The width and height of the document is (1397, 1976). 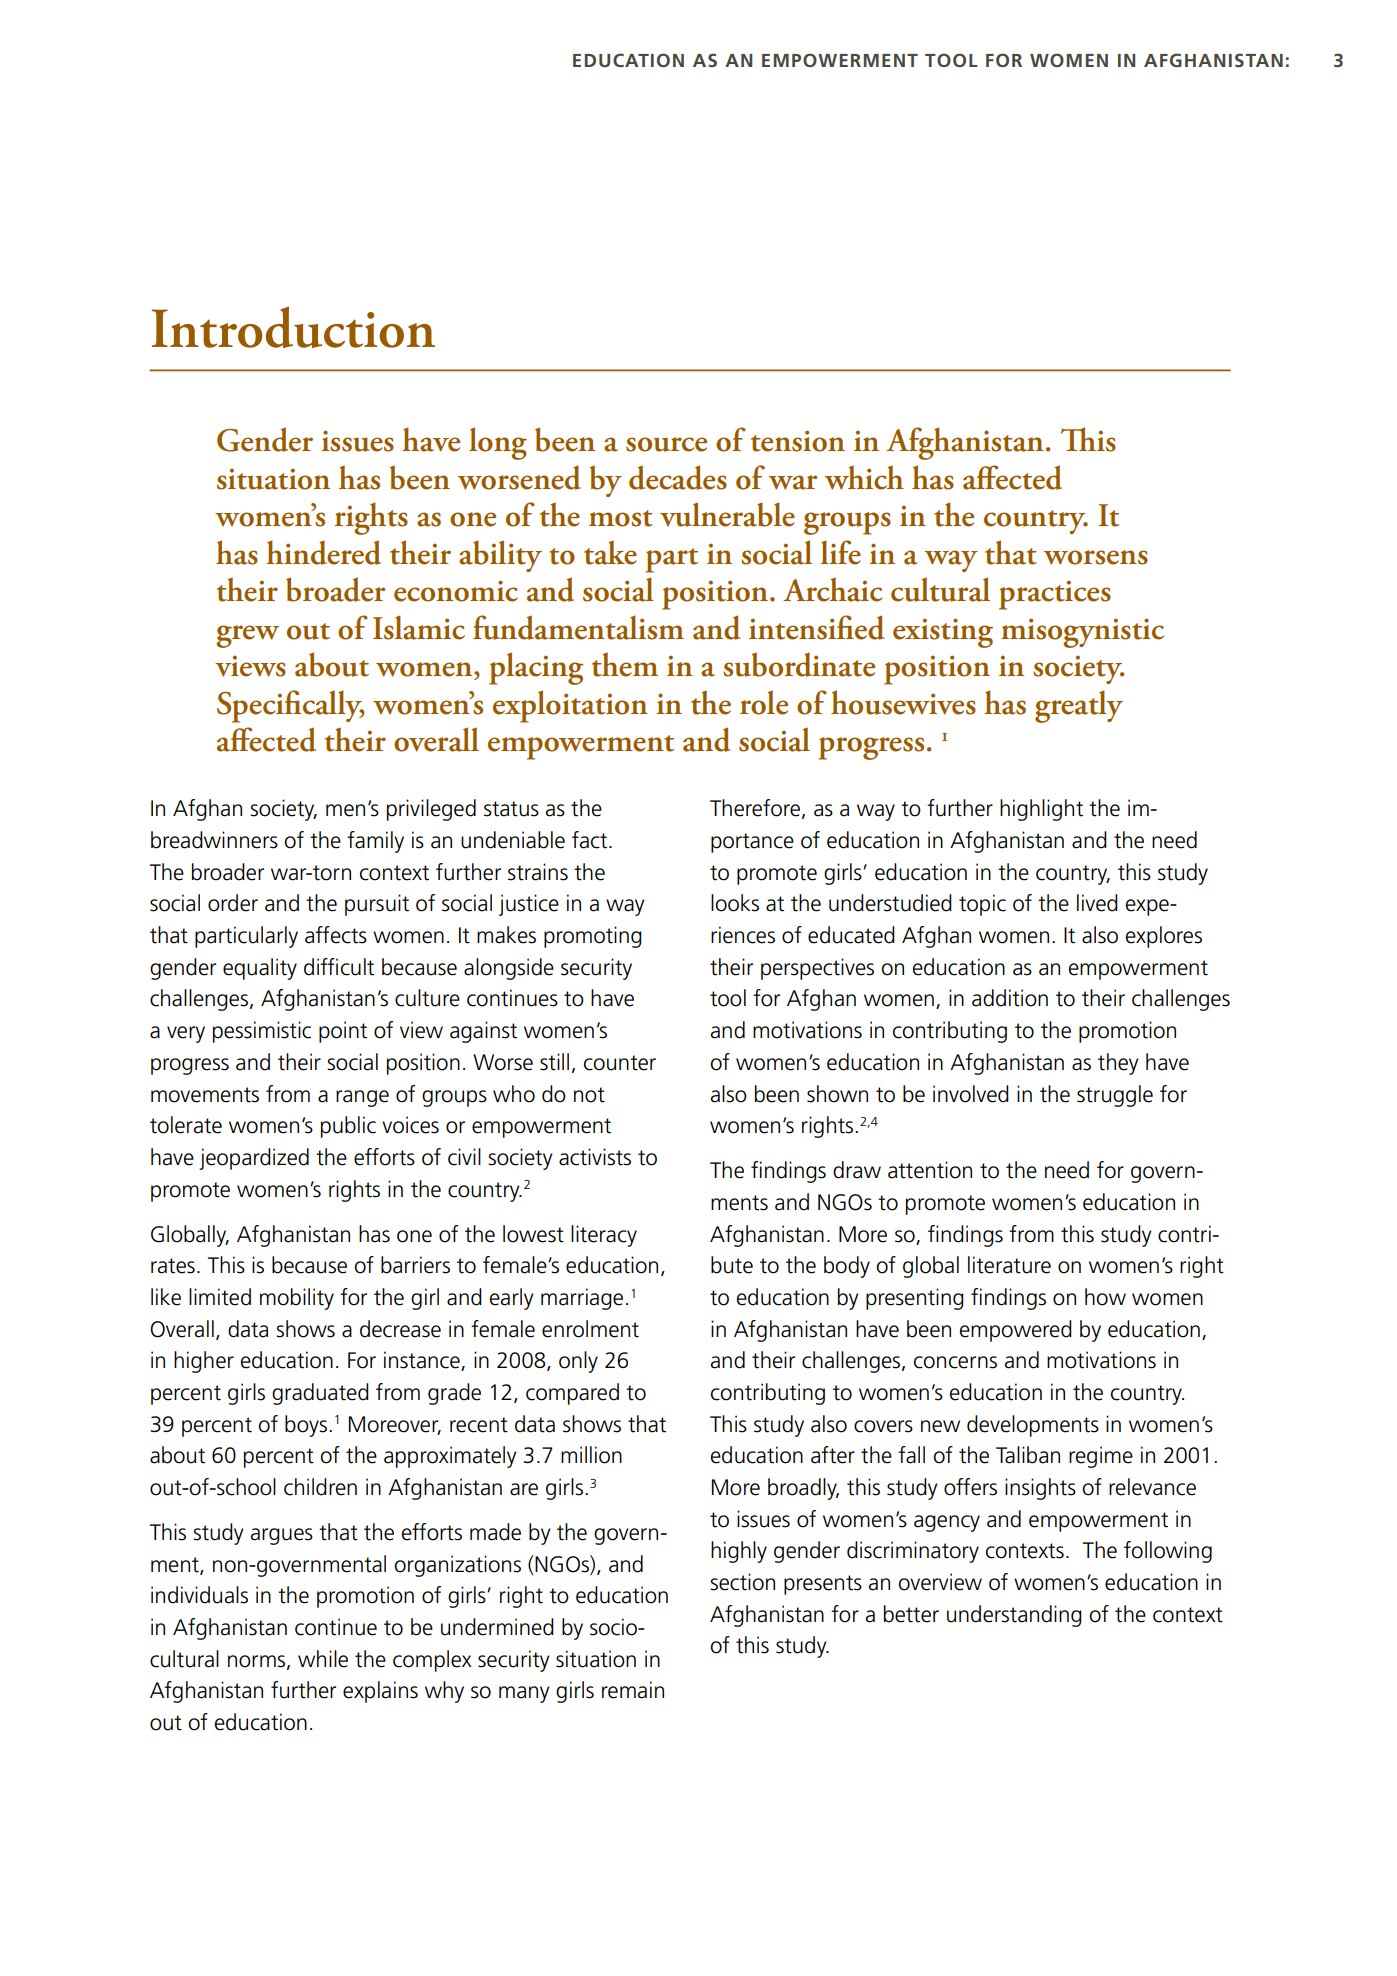 What do you see at coordinates (323, 1659) in the document?
I see `while` at bounding box center [323, 1659].
